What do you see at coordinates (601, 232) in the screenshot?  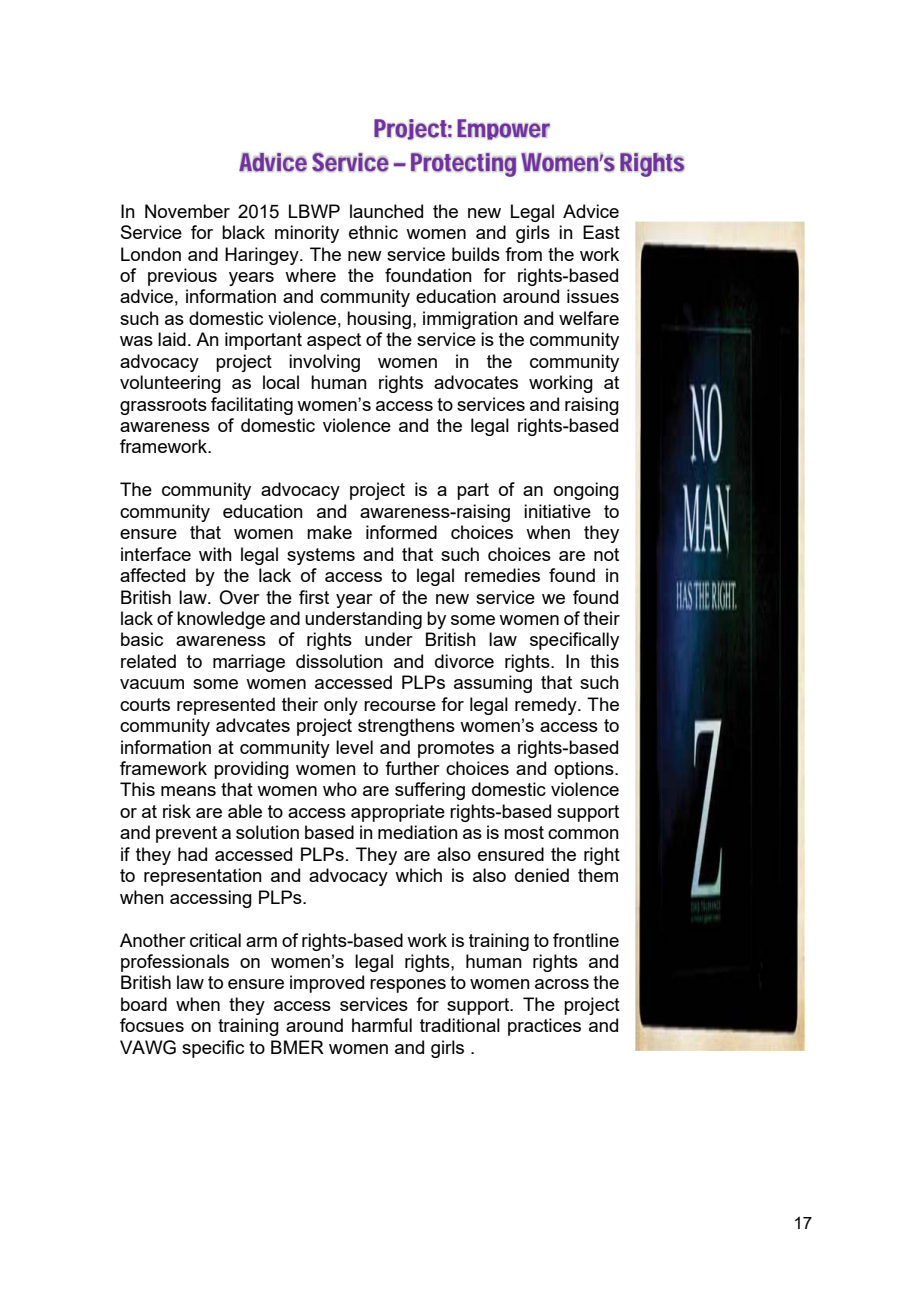 I see `East` at bounding box center [601, 232].
